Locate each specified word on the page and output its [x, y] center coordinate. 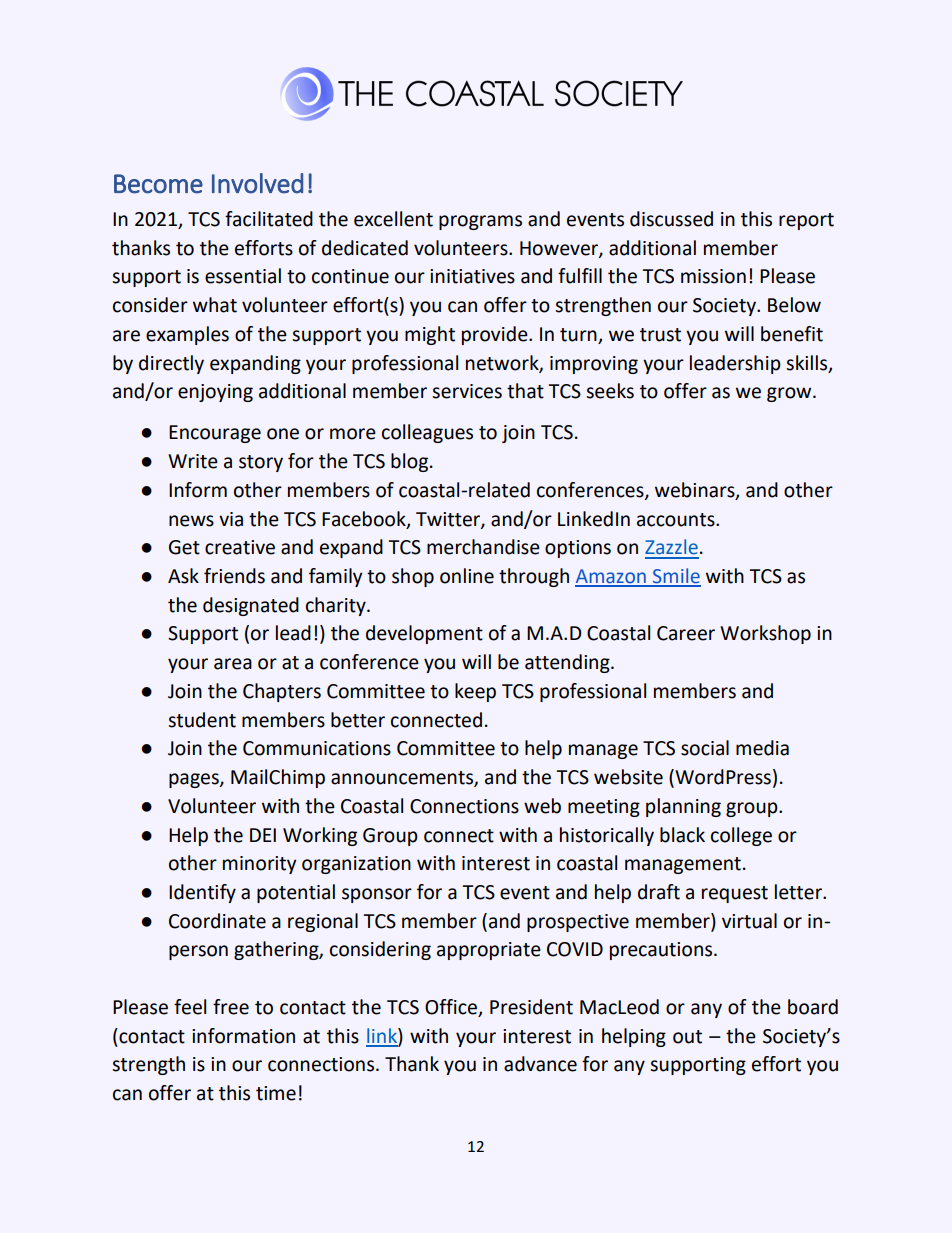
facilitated [269, 219]
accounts [677, 520]
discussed [671, 219]
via [231, 519]
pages [195, 780]
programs [480, 222]
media [762, 748]
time [276, 1093]
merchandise [483, 547]
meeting [604, 808]
